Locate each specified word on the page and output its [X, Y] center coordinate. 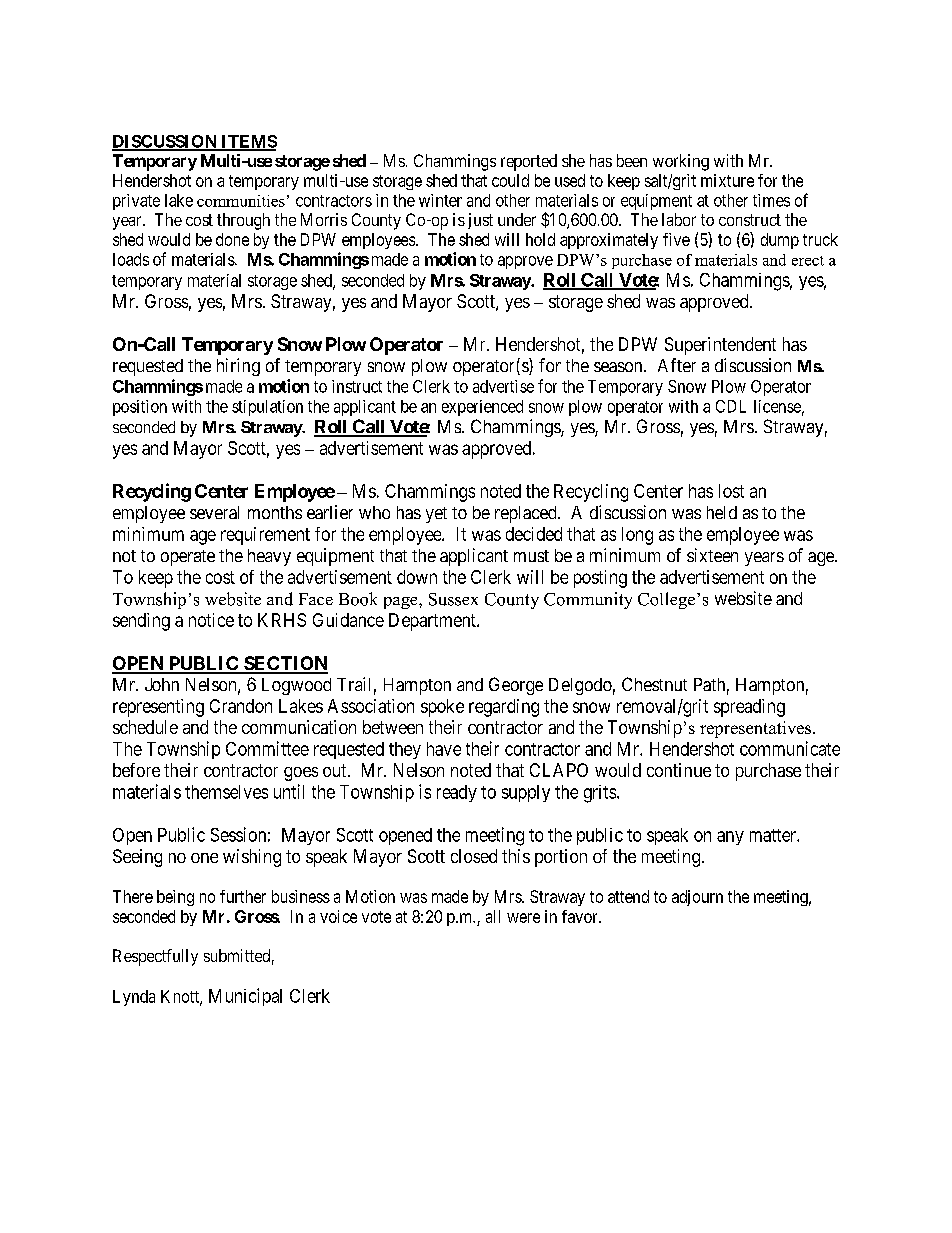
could [510, 180]
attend [628, 896]
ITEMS [248, 142]
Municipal [245, 997]
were [523, 918]
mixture [727, 180]
